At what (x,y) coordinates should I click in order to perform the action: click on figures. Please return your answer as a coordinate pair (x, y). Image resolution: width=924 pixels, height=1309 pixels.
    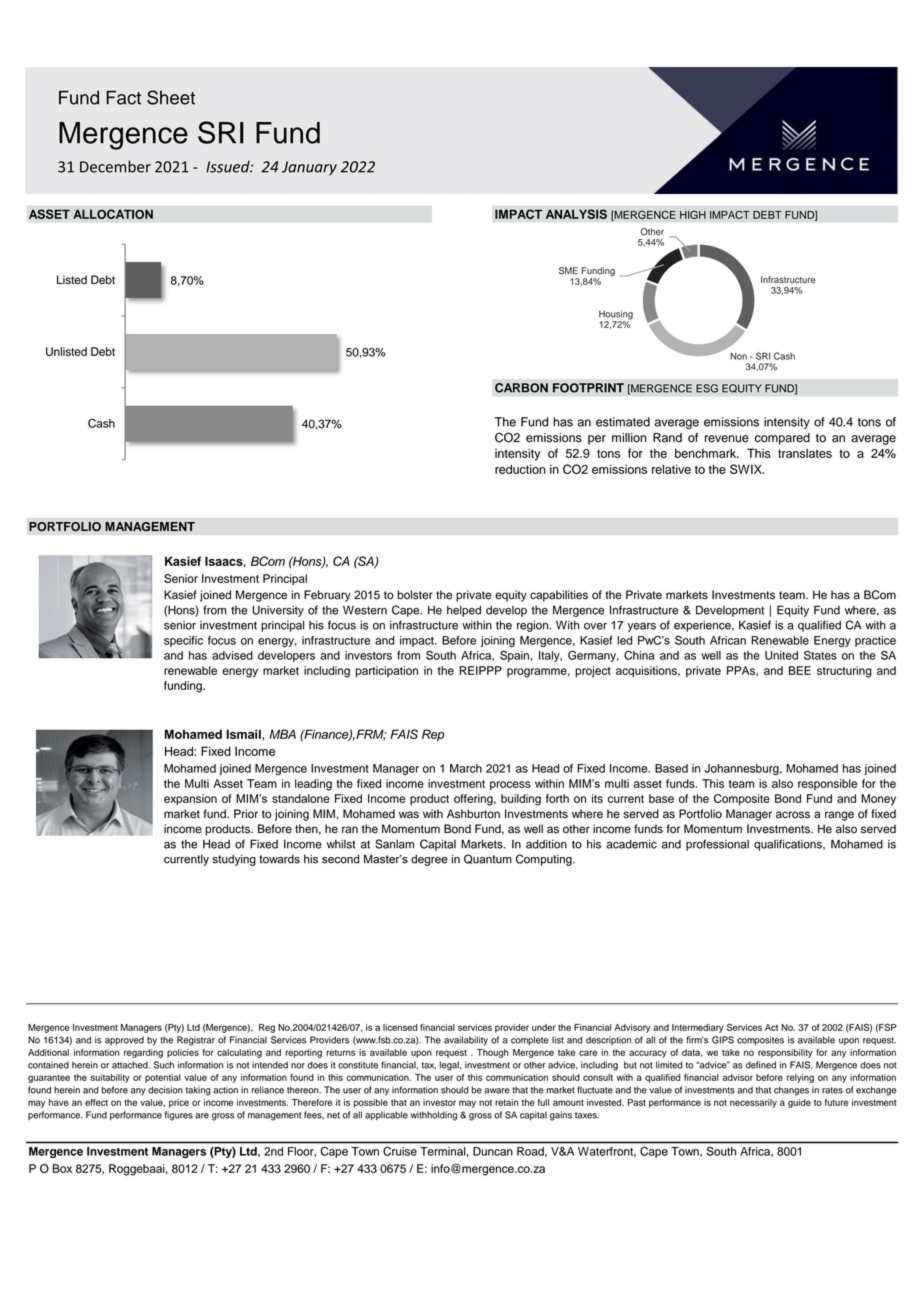
    Looking at the image, I should click on (178, 1116).
